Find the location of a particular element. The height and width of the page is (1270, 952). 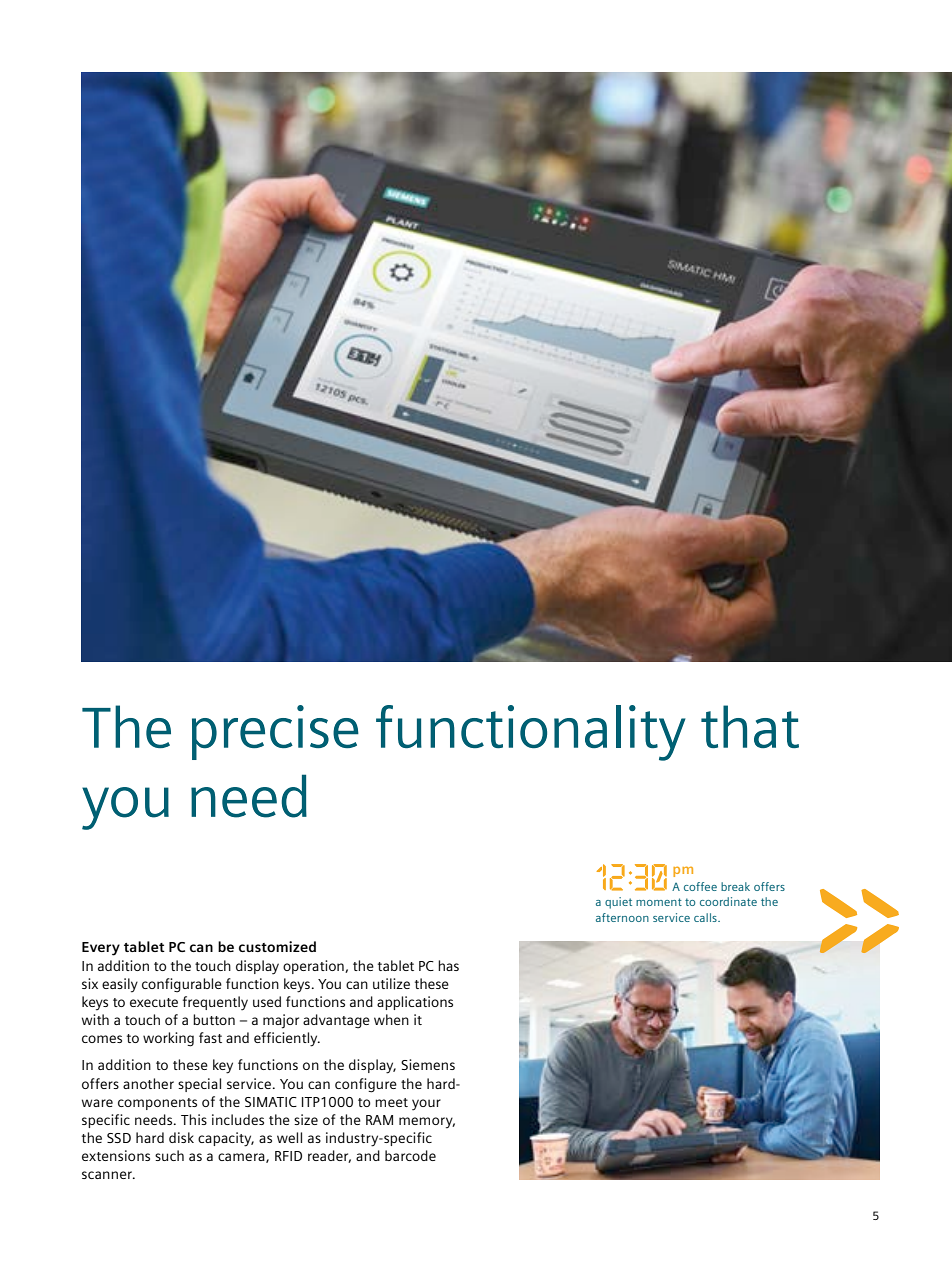

coffee is located at coordinates (700, 886).
